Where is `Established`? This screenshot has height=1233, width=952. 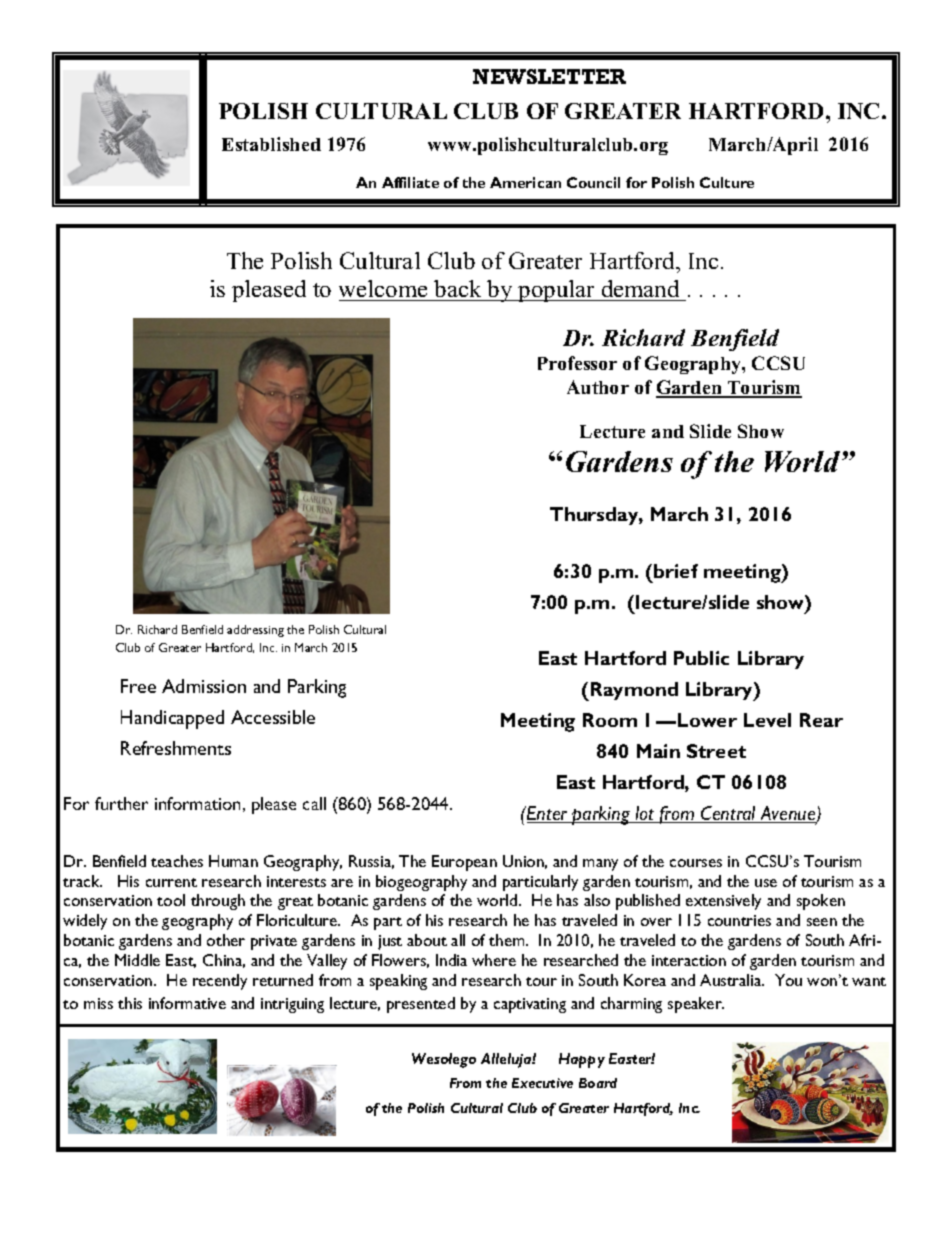
Established is located at coordinates (271, 144).
